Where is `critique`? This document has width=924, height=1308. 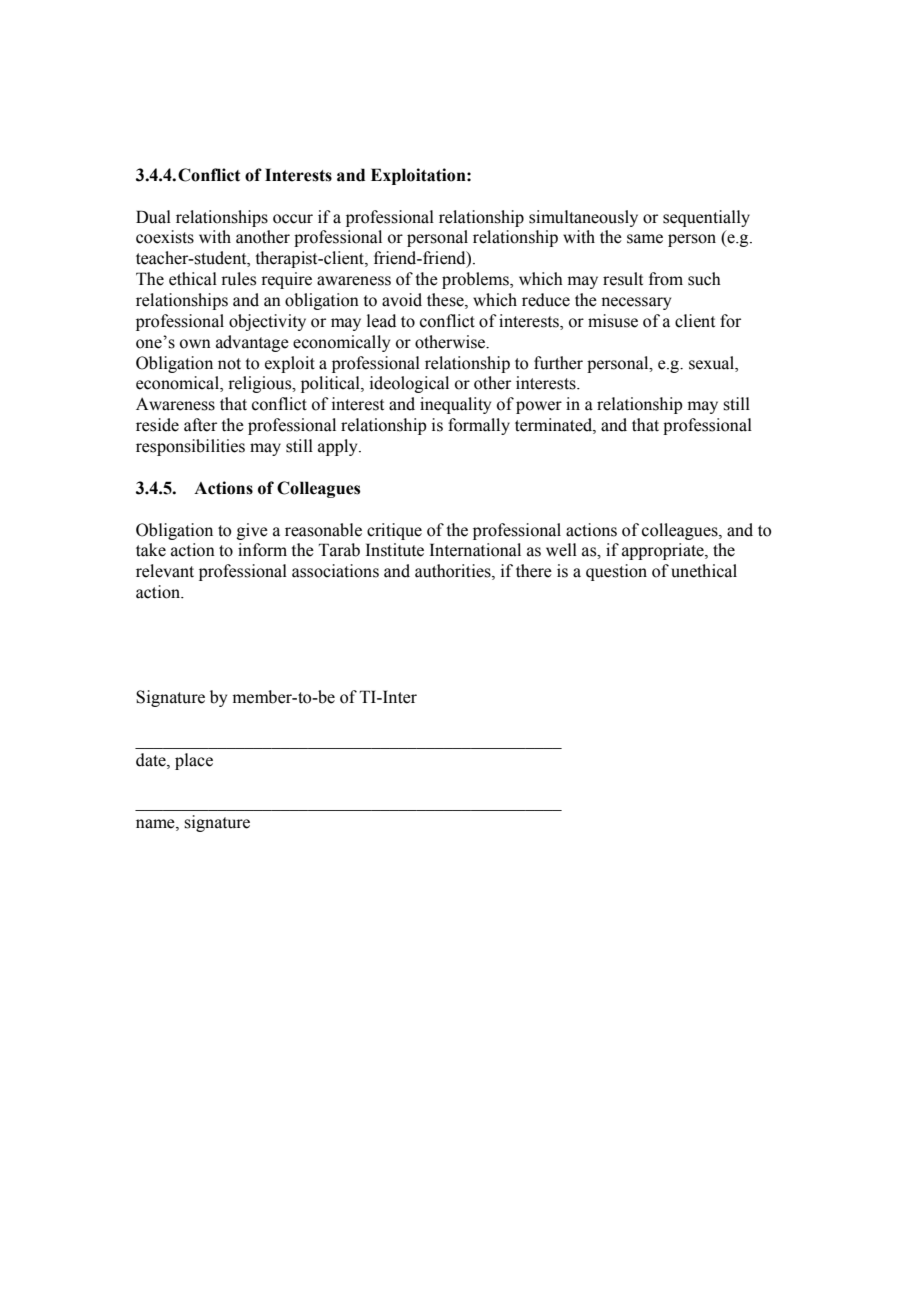
critique is located at coordinates (394, 531).
